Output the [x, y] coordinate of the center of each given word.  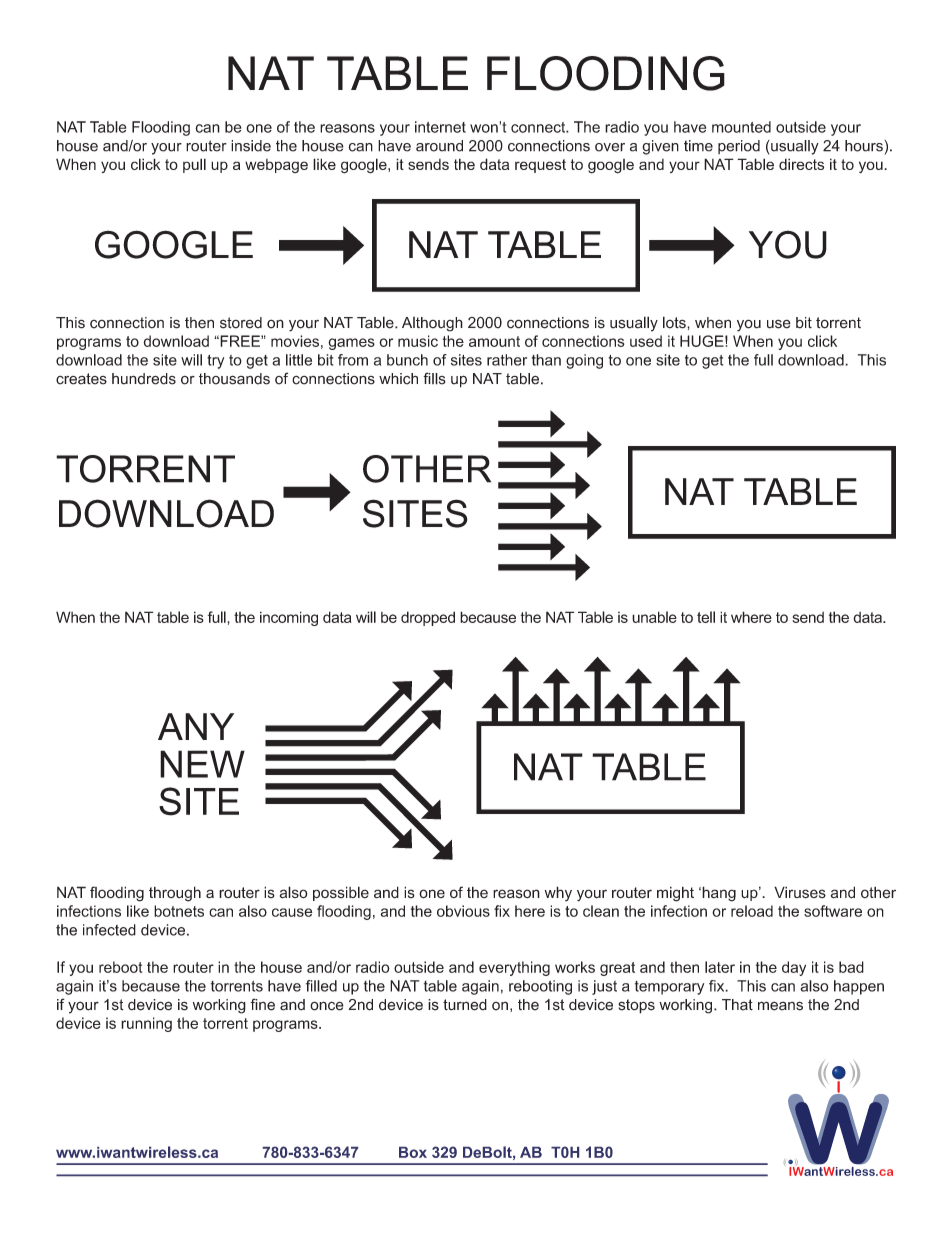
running [146, 1024]
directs [801, 164]
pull [194, 165]
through [175, 894]
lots [675, 322]
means [780, 1006]
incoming [289, 618]
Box [413, 1152]
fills [434, 378]
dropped [428, 618]
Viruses [800, 892]
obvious [463, 911]
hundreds [144, 379]
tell [706, 617]
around [439, 146]
